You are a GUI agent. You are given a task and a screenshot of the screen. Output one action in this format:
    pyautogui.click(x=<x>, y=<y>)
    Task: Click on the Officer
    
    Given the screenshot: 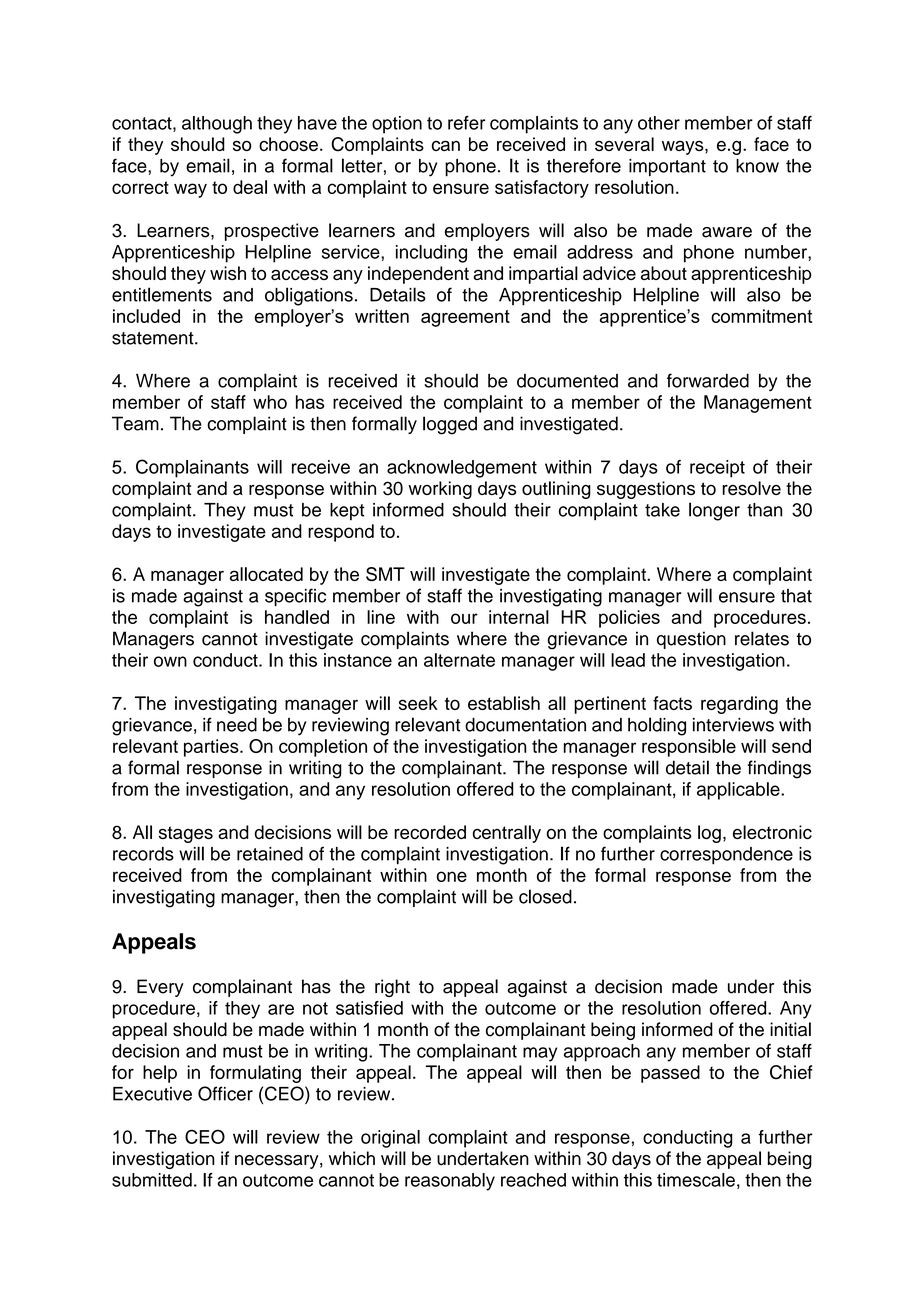 What is the action you would take?
    pyautogui.click(x=225, y=1093)
